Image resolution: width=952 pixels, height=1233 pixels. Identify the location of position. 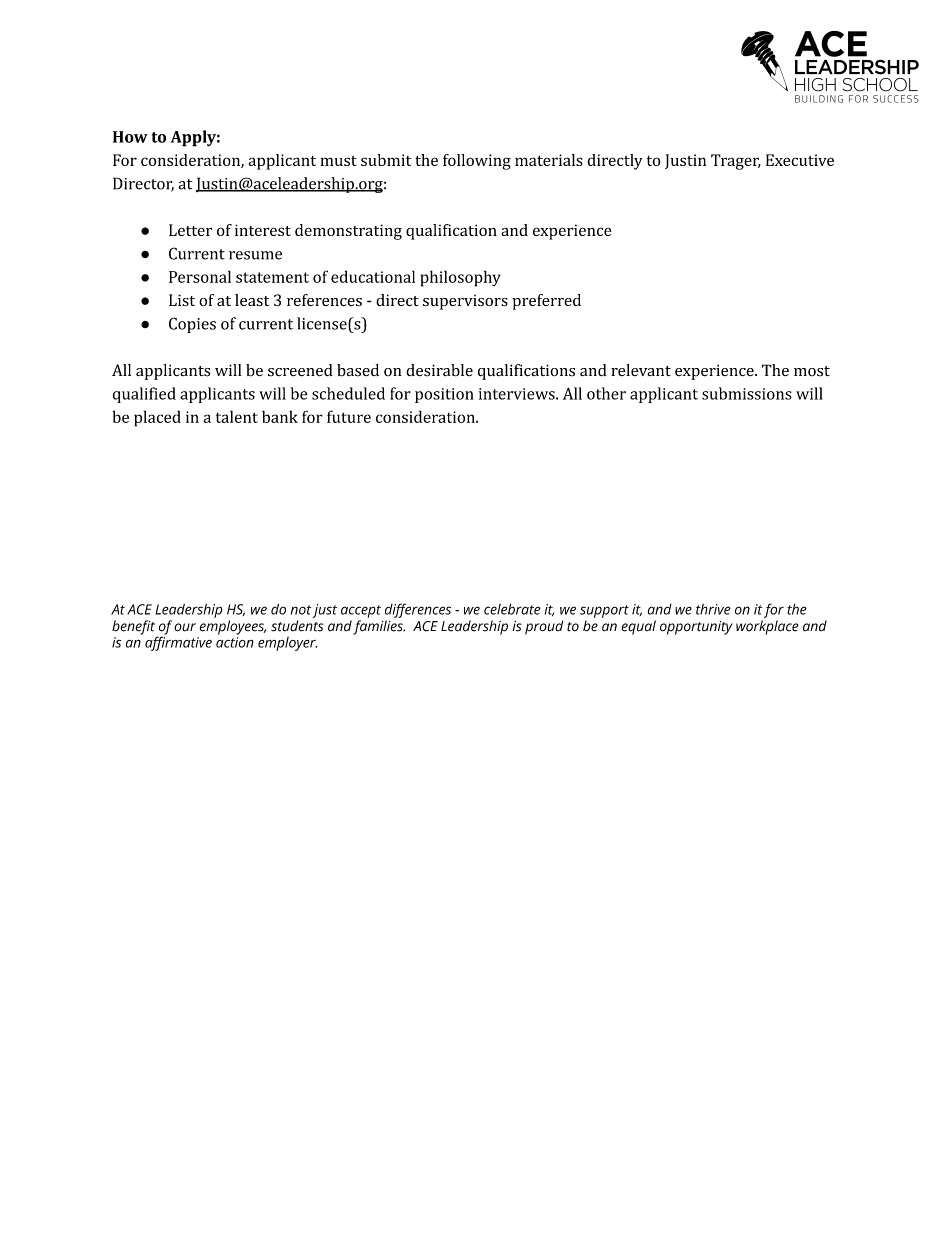
(444, 395).
